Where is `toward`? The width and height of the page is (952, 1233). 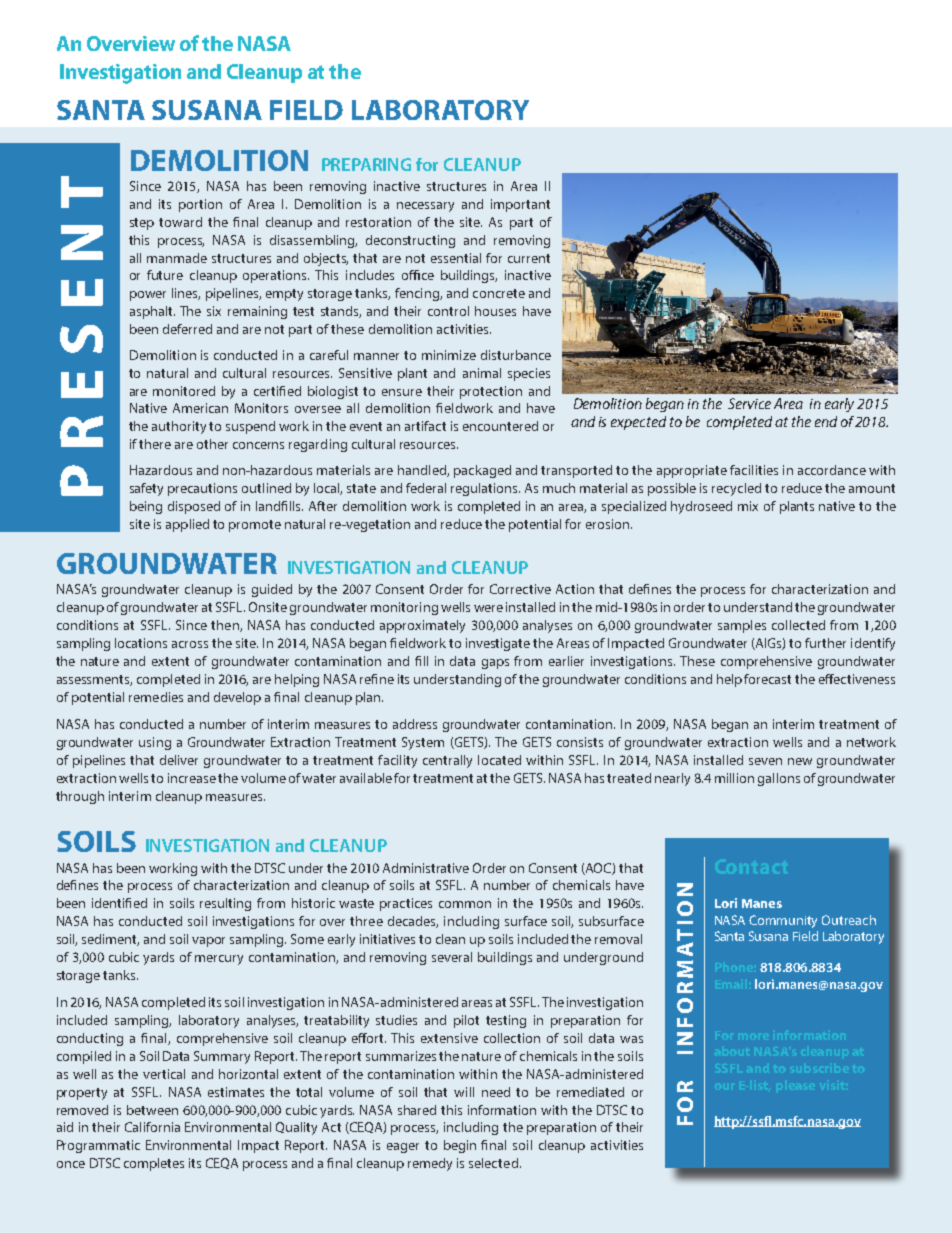 toward is located at coordinates (180, 222).
